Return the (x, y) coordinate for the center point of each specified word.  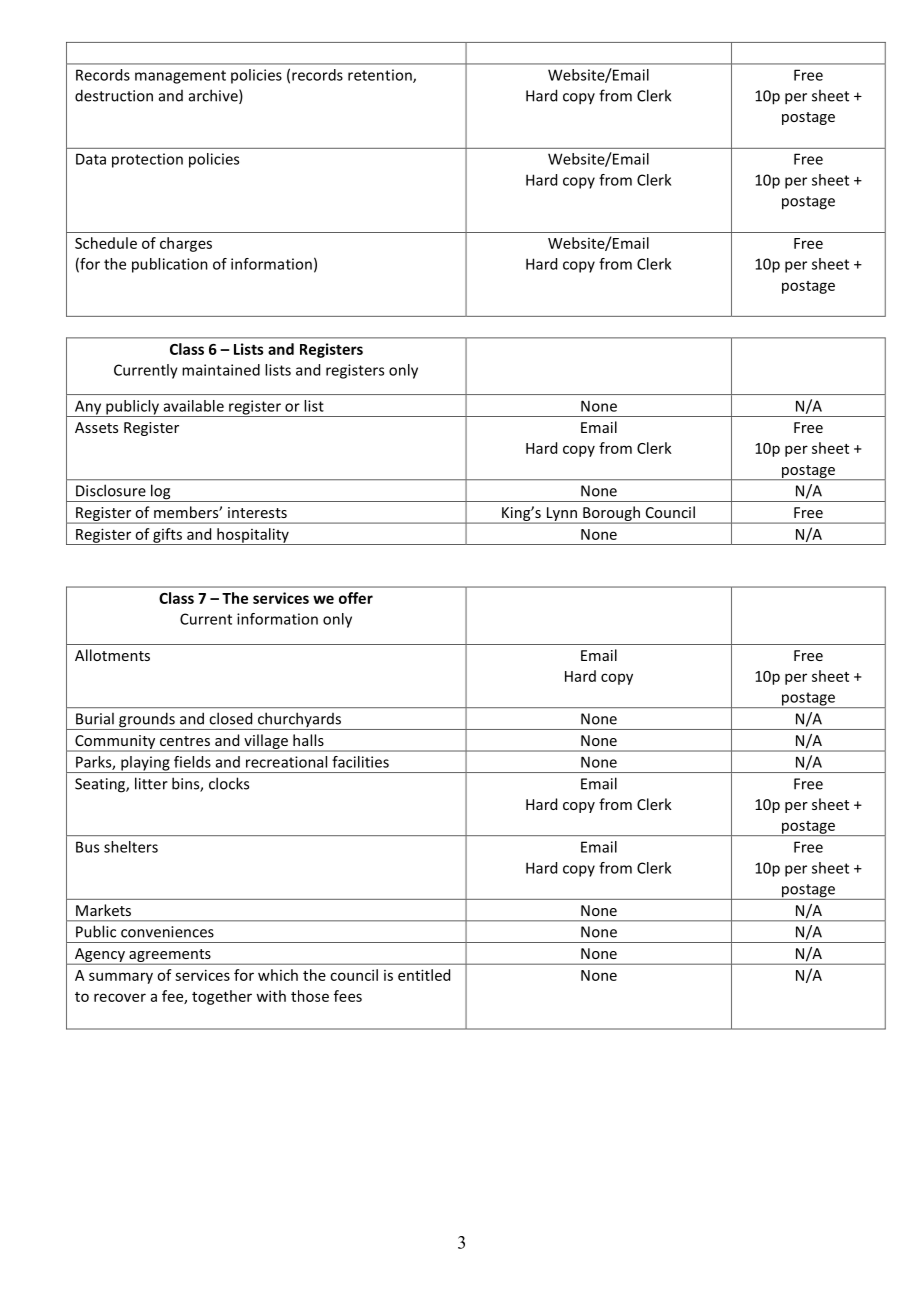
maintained (221, 370)
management (180, 77)
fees (348, 996)
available (194, 406)
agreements (170, 957)
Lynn (561, 515)
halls (308, 740)
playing (145, 764)
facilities (360, 762)
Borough (611, 515)
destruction (114, 95)
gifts (167, 536)
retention (381, 76)
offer (356, 598)
